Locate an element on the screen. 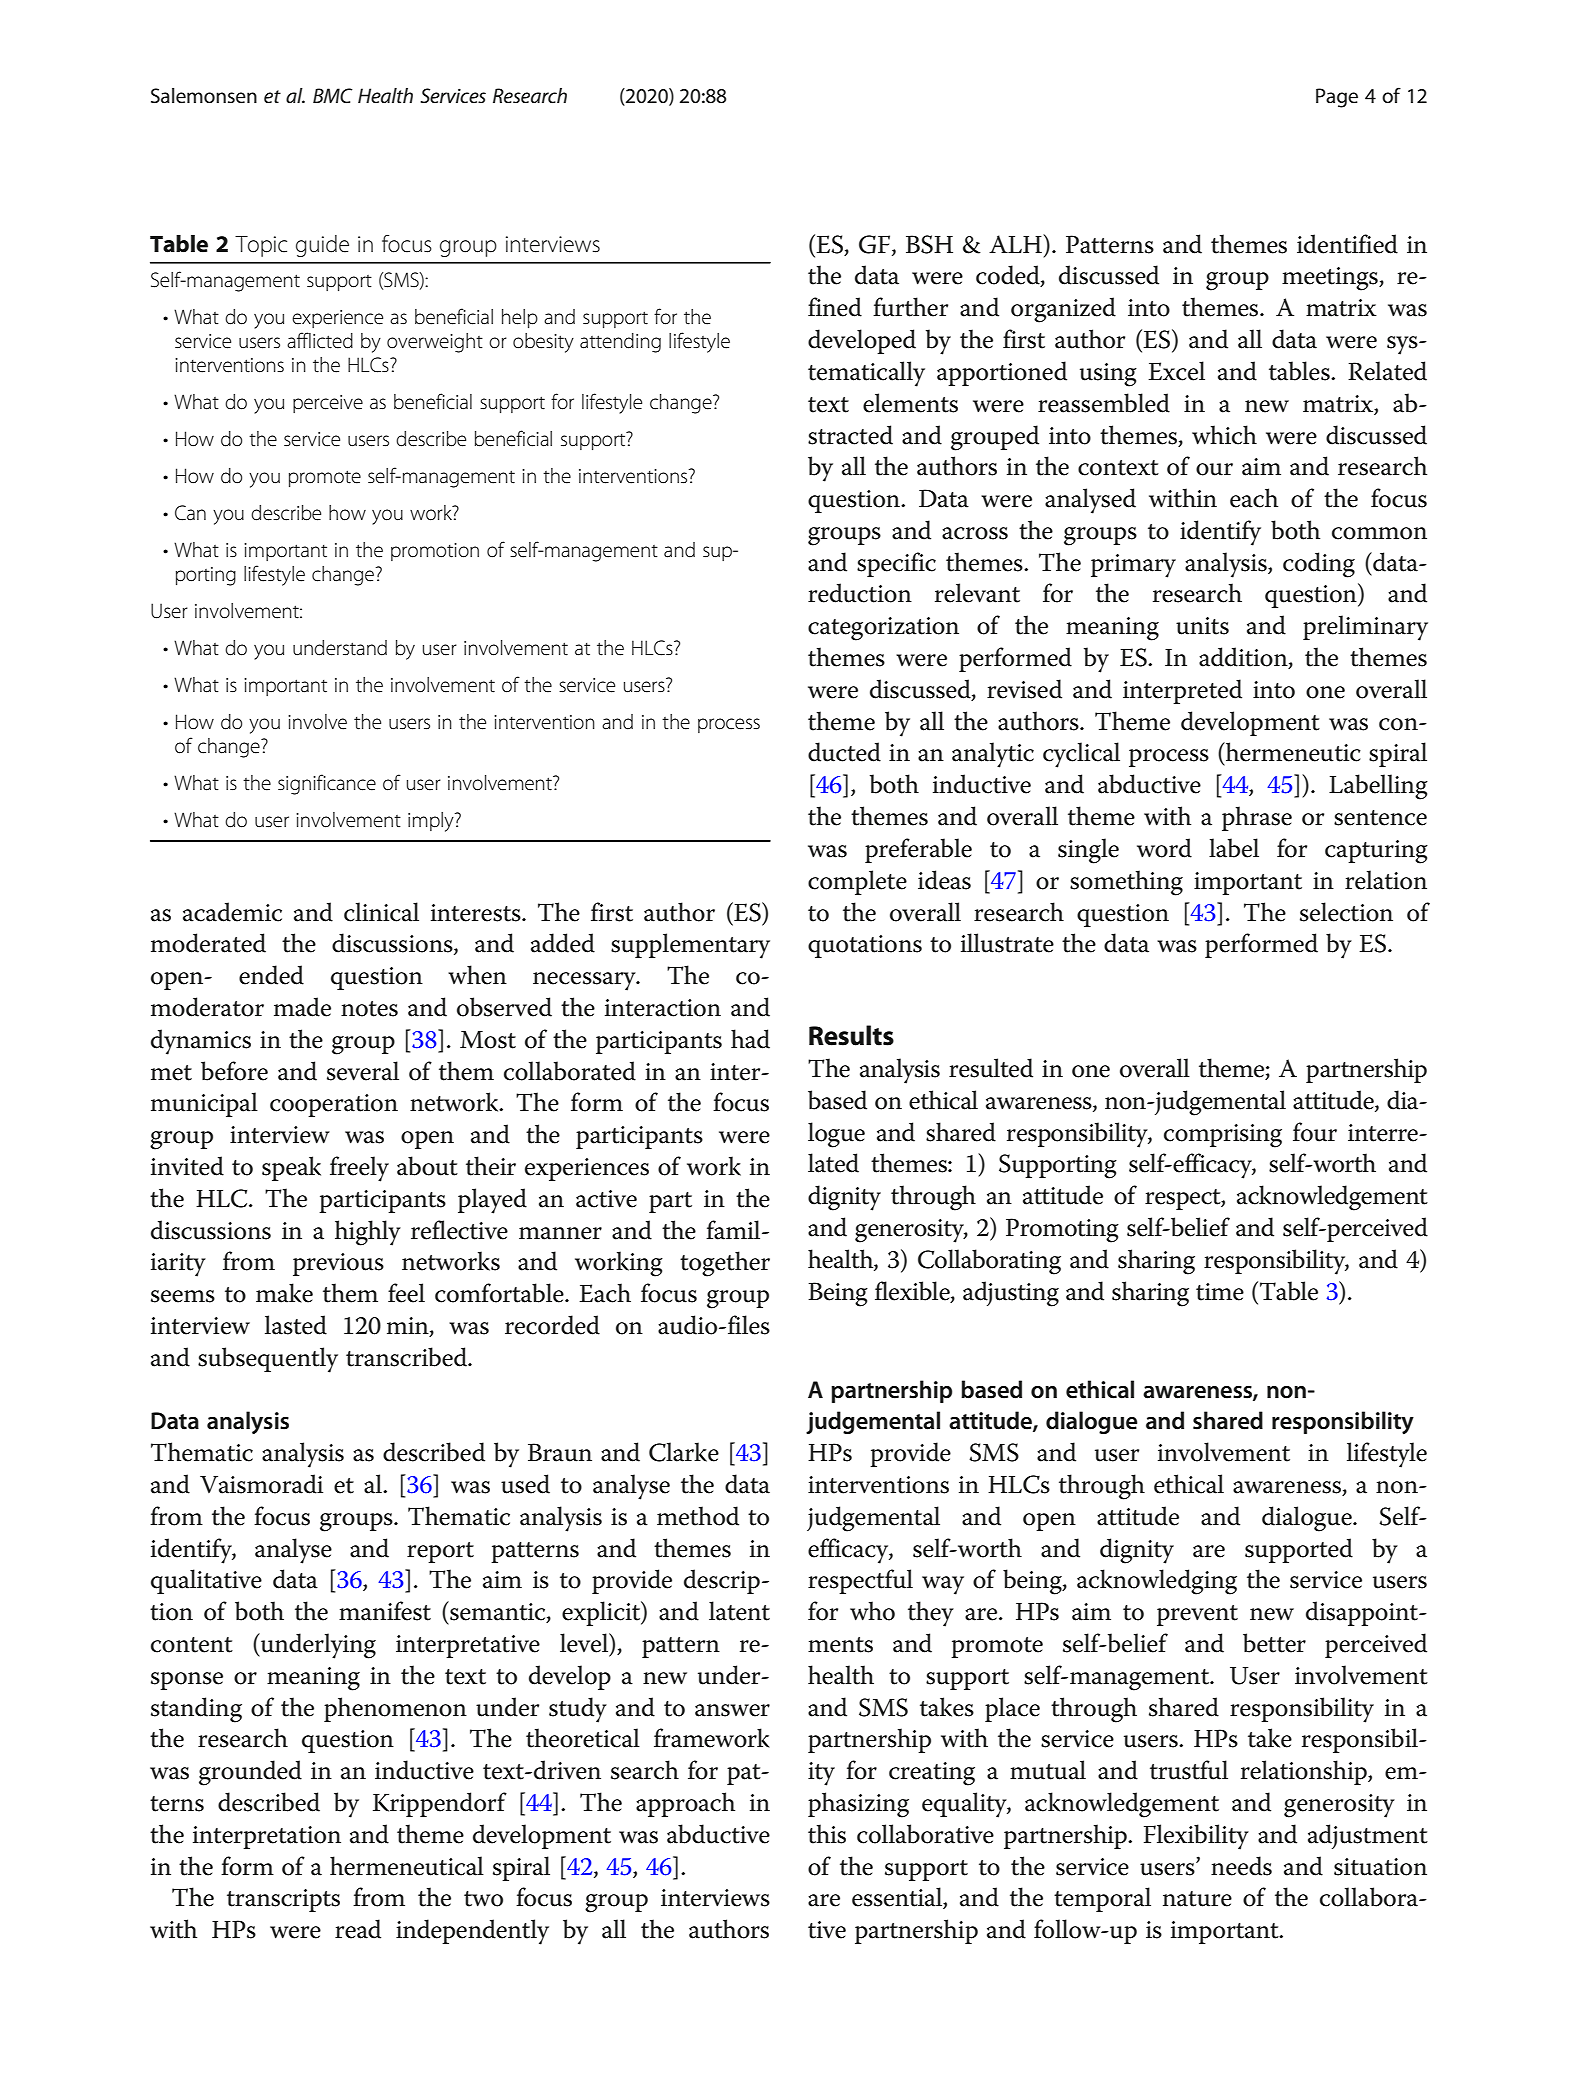 The width and height of the screenshot is (1578, 2096). Page is located at coordinates (1337, 98).
